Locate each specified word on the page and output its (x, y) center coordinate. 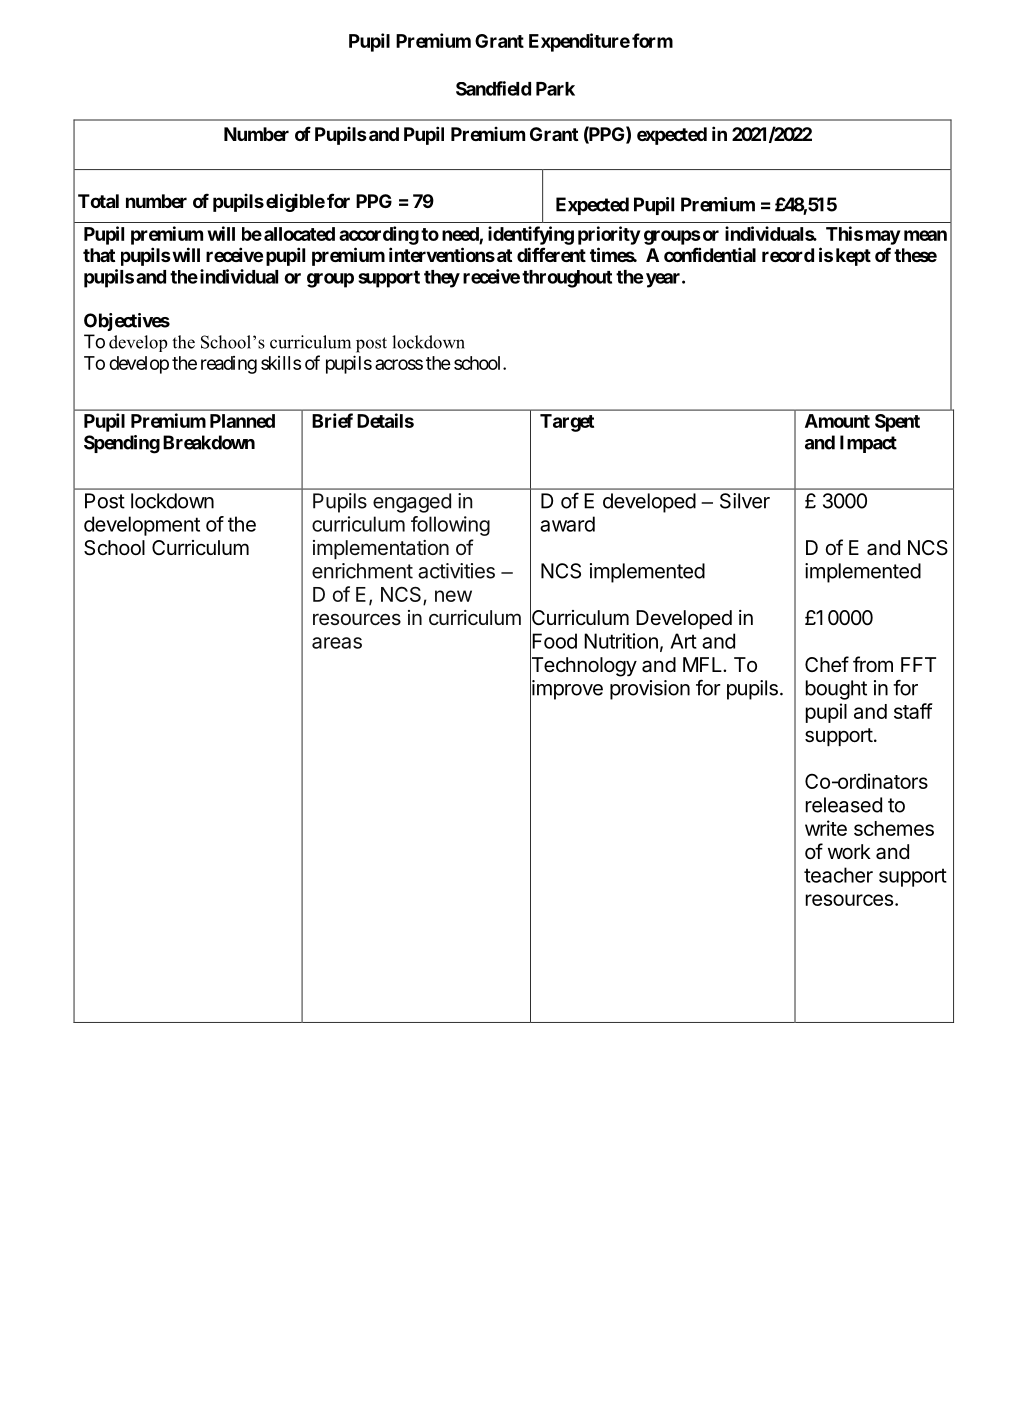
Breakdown (209, 442)
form (652, 40)
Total (98, 201)
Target (567, 423)
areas (337, 643)
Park (555, 89)
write (826, 828)
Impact (868, 444)
